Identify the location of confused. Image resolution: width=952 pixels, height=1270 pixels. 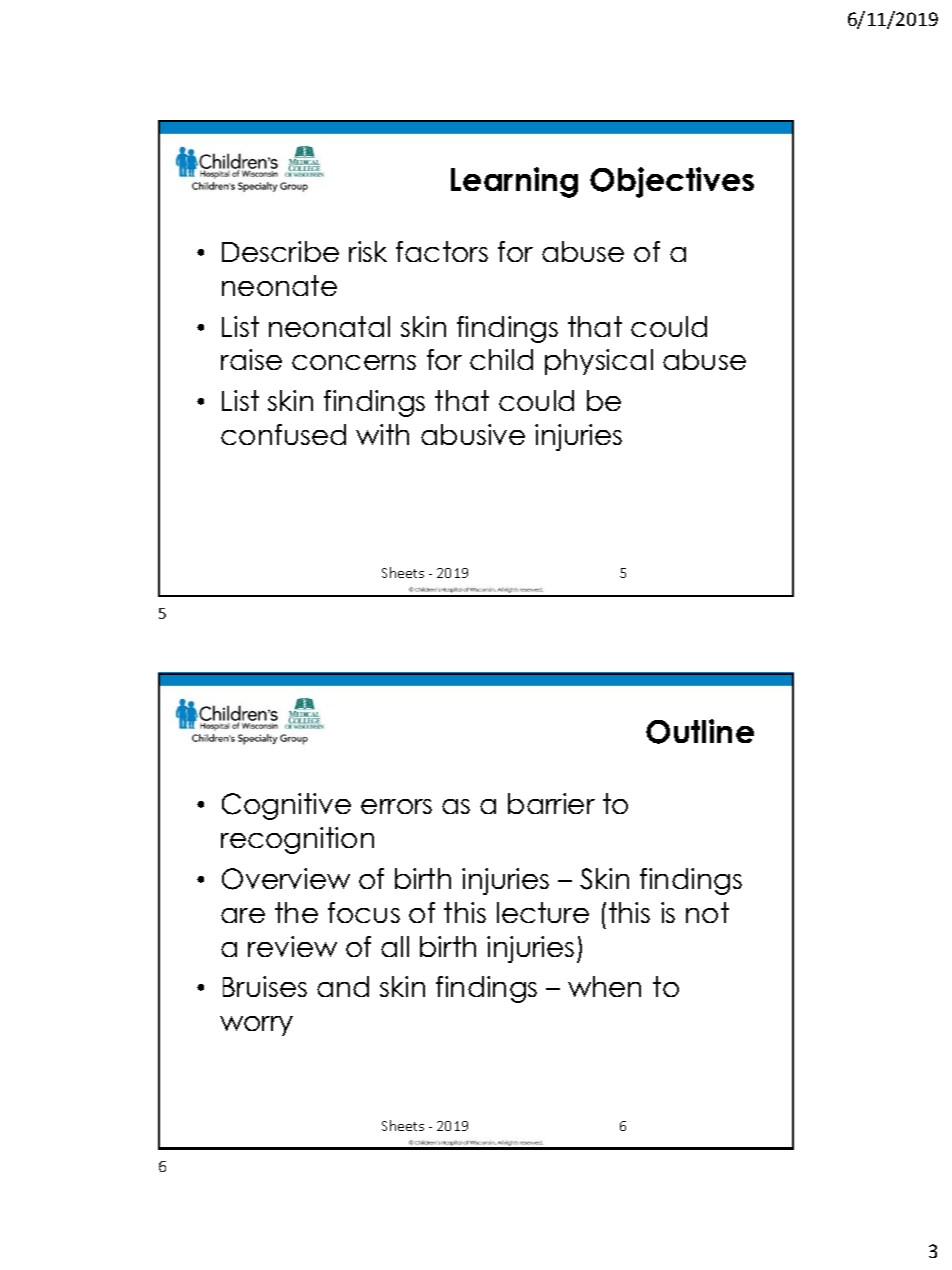
(283, 434).
